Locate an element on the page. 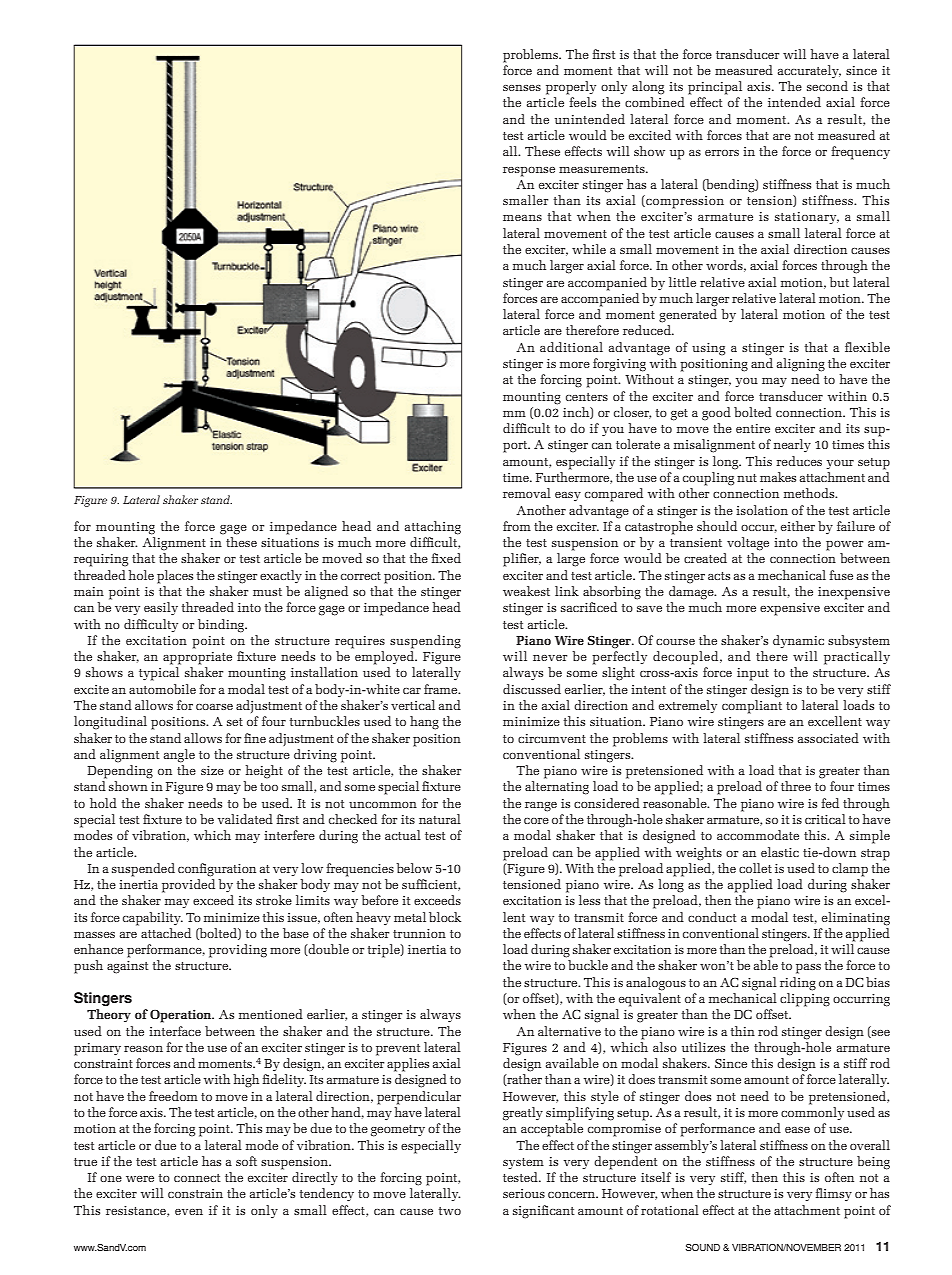 This document has width=952, height=1275. aligning is located at coordinates (801, 365).
